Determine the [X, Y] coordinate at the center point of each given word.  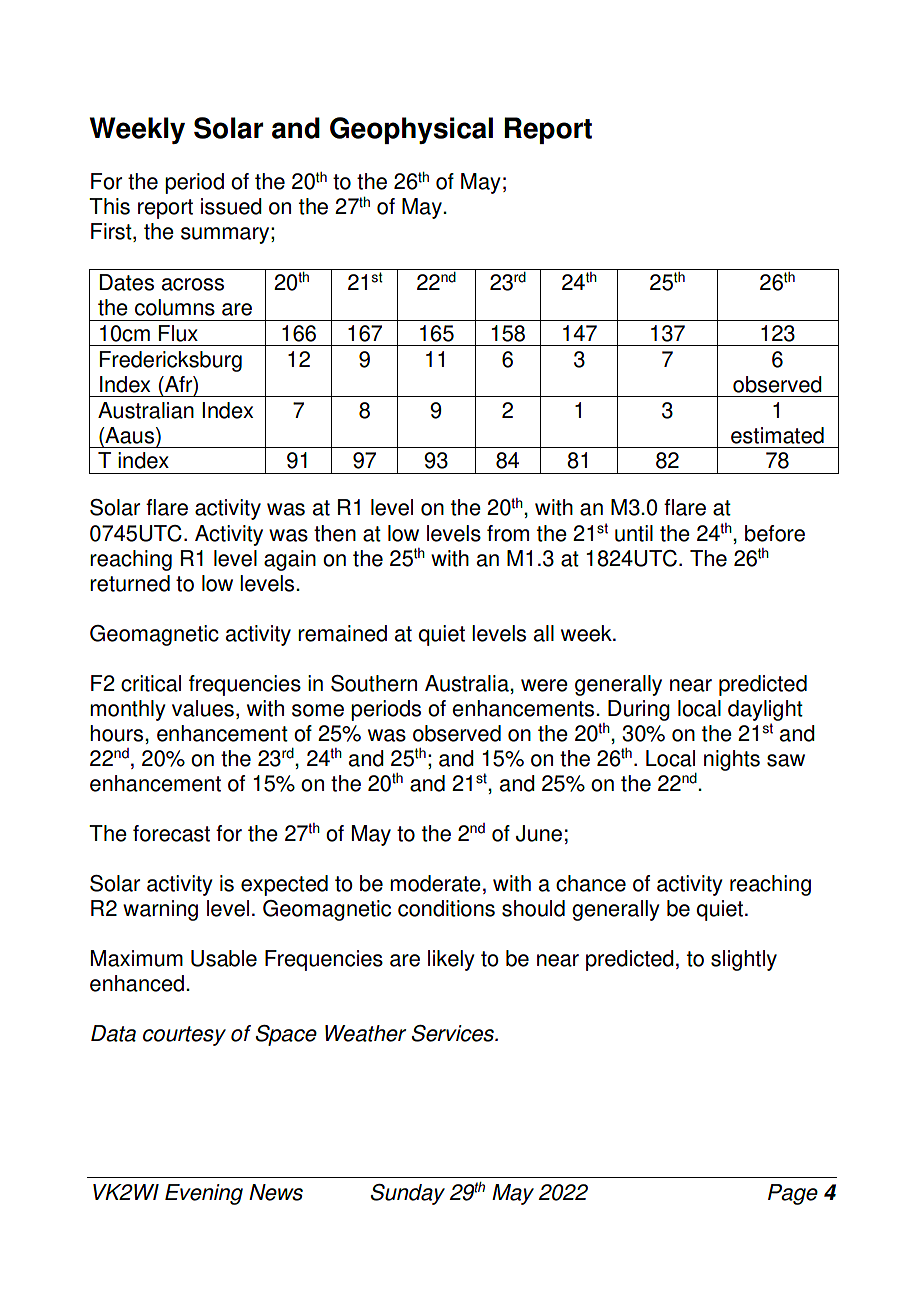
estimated [777, 435]
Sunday [408, 1194]
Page [793, 1194]
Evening [204, 1194]
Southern [374, 683]
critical [151, 683]
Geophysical [411, 130]
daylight [765, 710]
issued [231, 206]
